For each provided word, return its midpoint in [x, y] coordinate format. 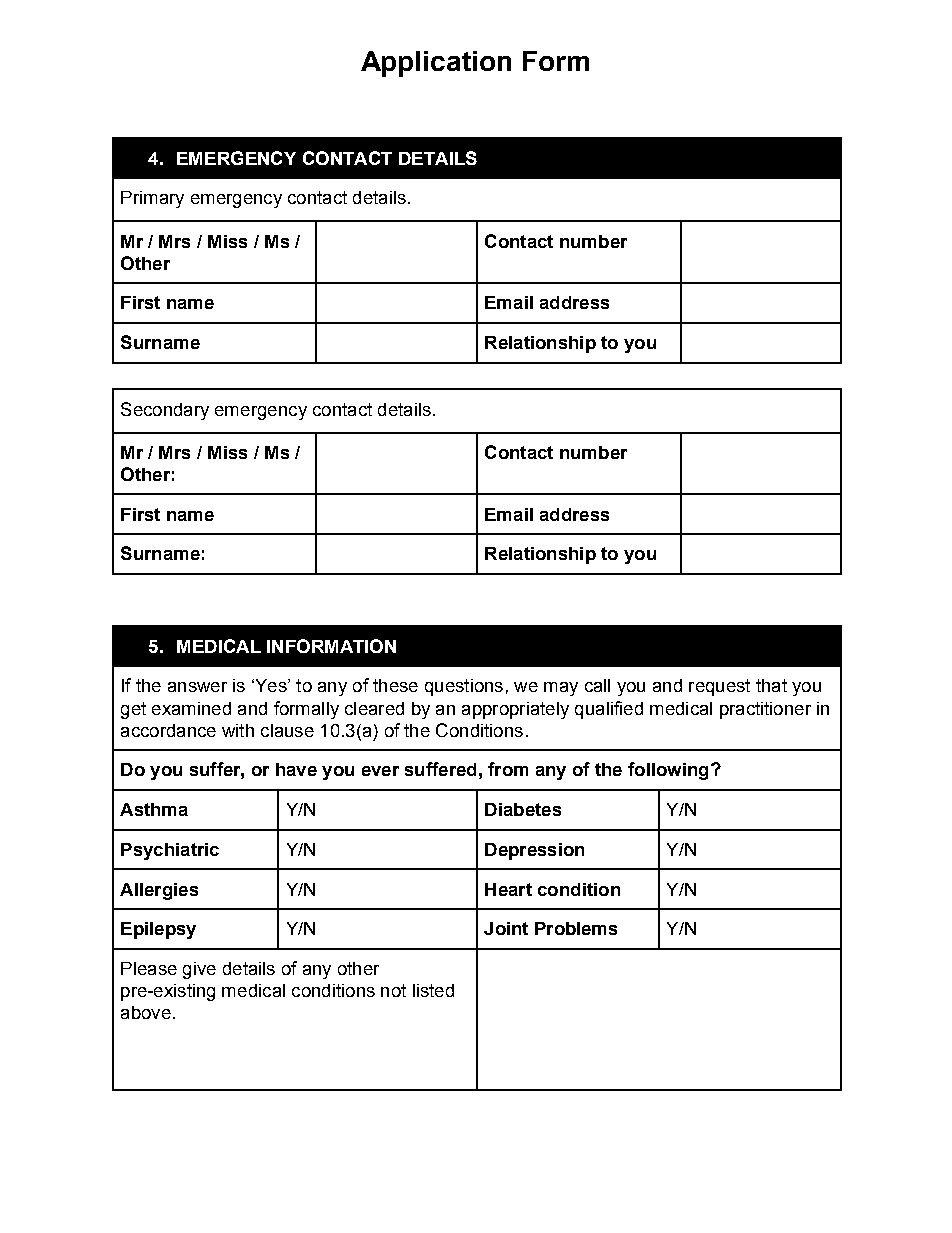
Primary [152, 199]
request [719, 687]
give [199, 970]
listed [433, 990]
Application [436, 64]
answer [197, 687]
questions [464, 687]
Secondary [165, 411]
